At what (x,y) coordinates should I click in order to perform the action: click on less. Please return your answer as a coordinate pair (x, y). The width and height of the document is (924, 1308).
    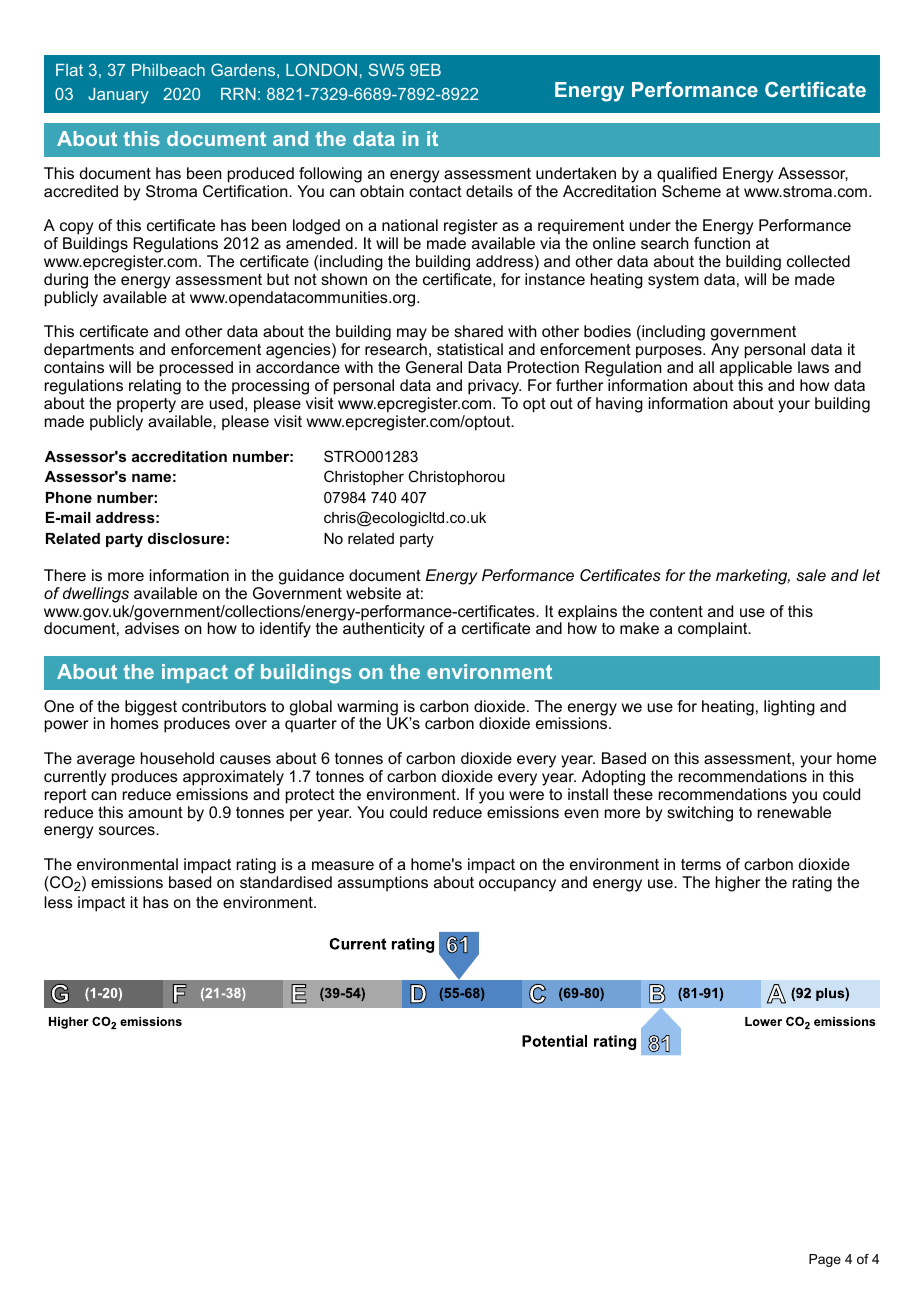
    Looking at the image, I should click on (58, 902).
